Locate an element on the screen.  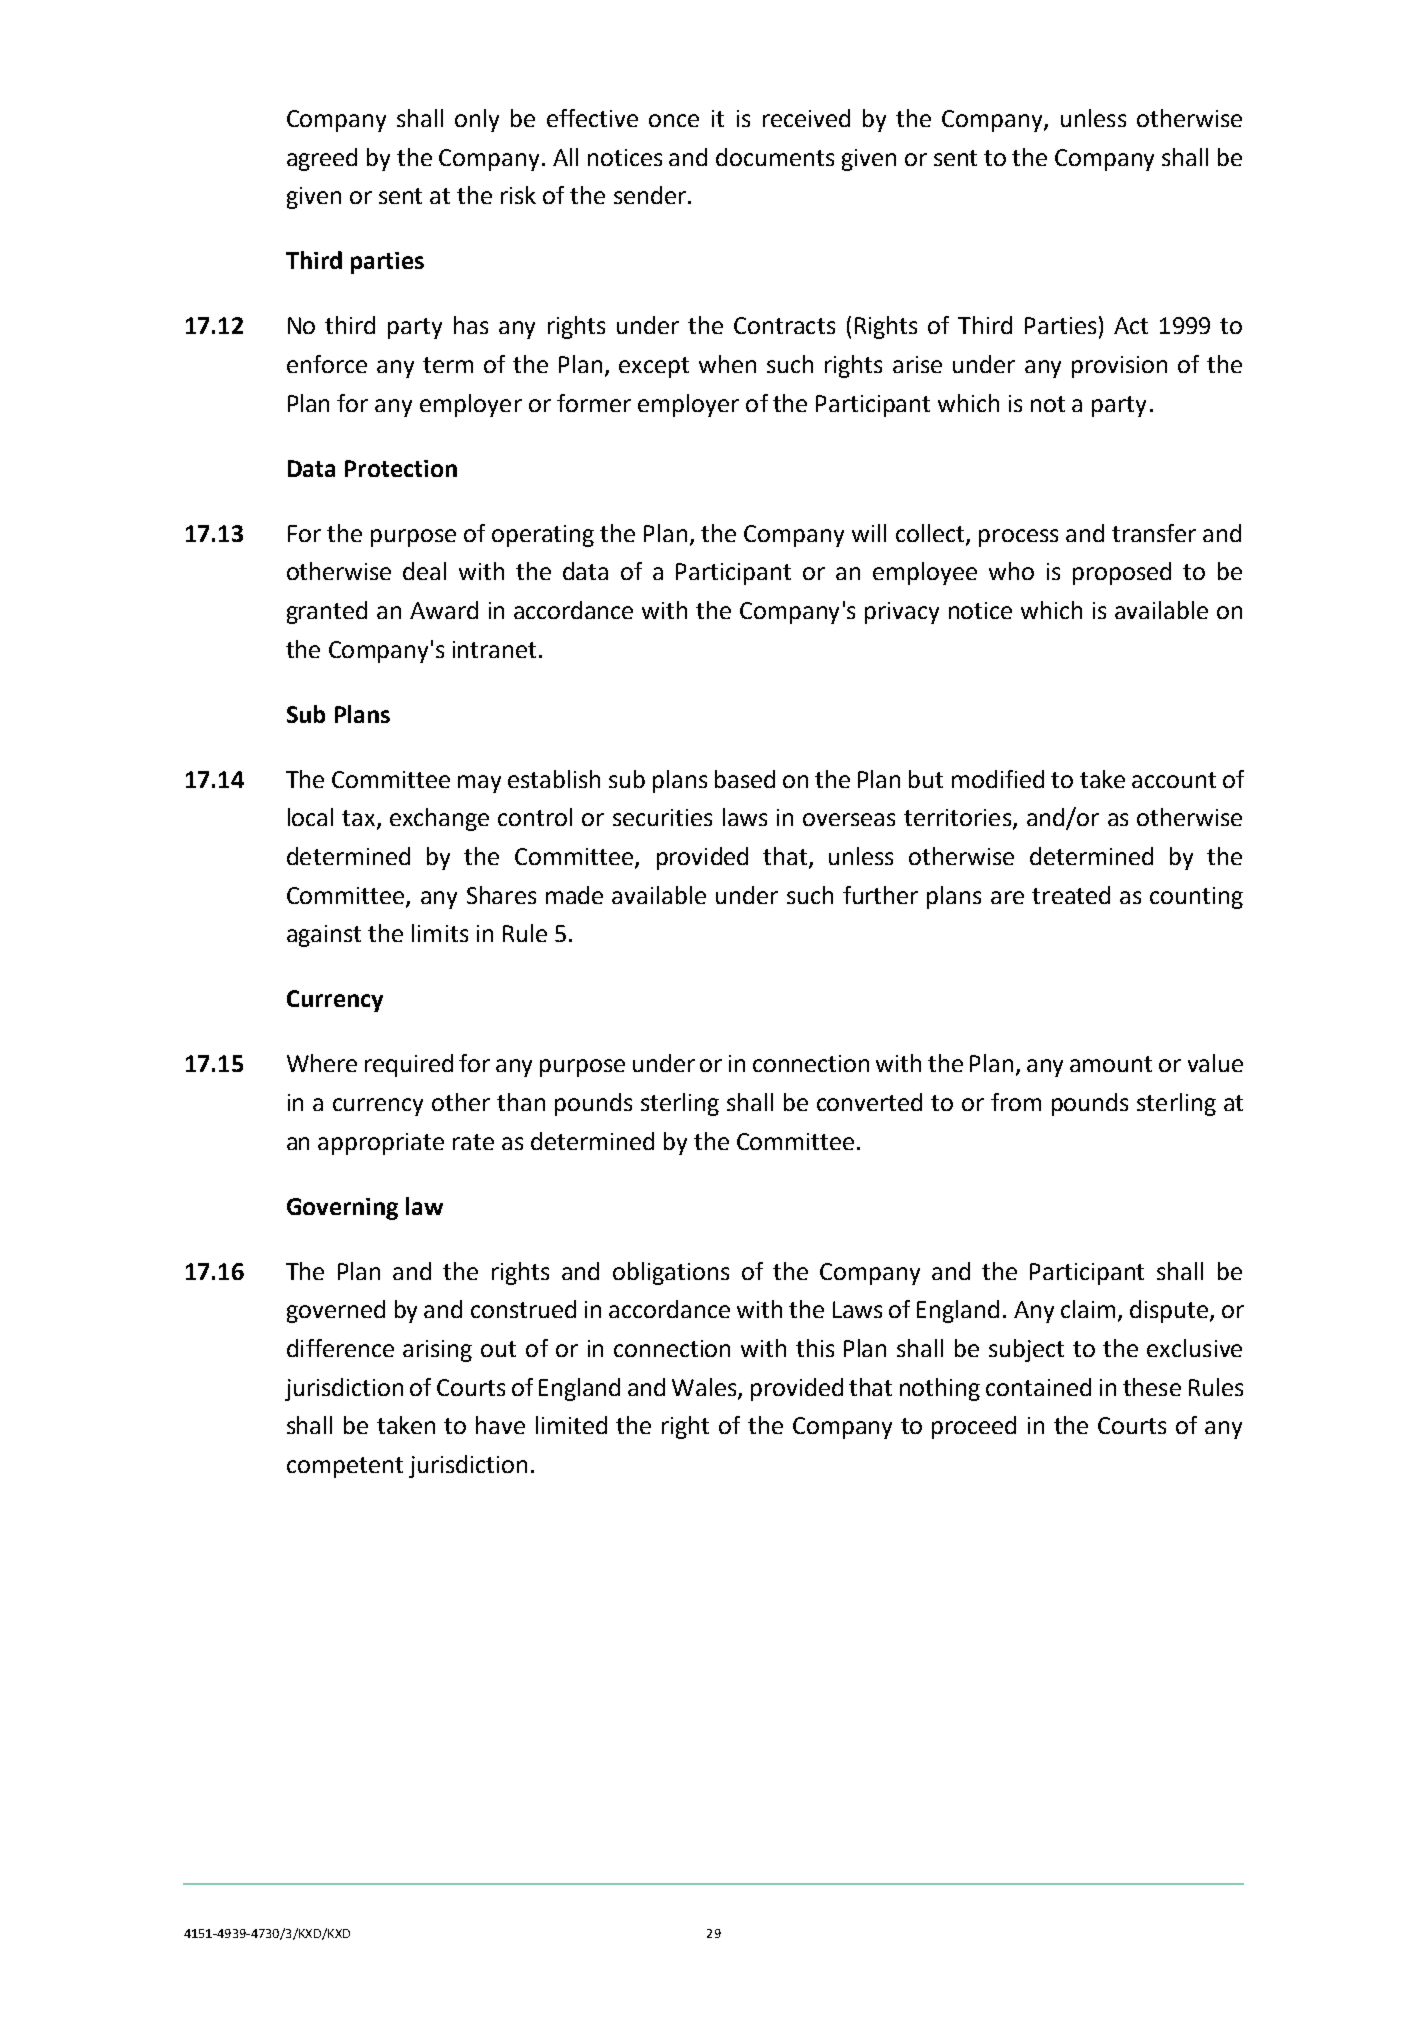
converted is located at coordinates (869, 1102).
